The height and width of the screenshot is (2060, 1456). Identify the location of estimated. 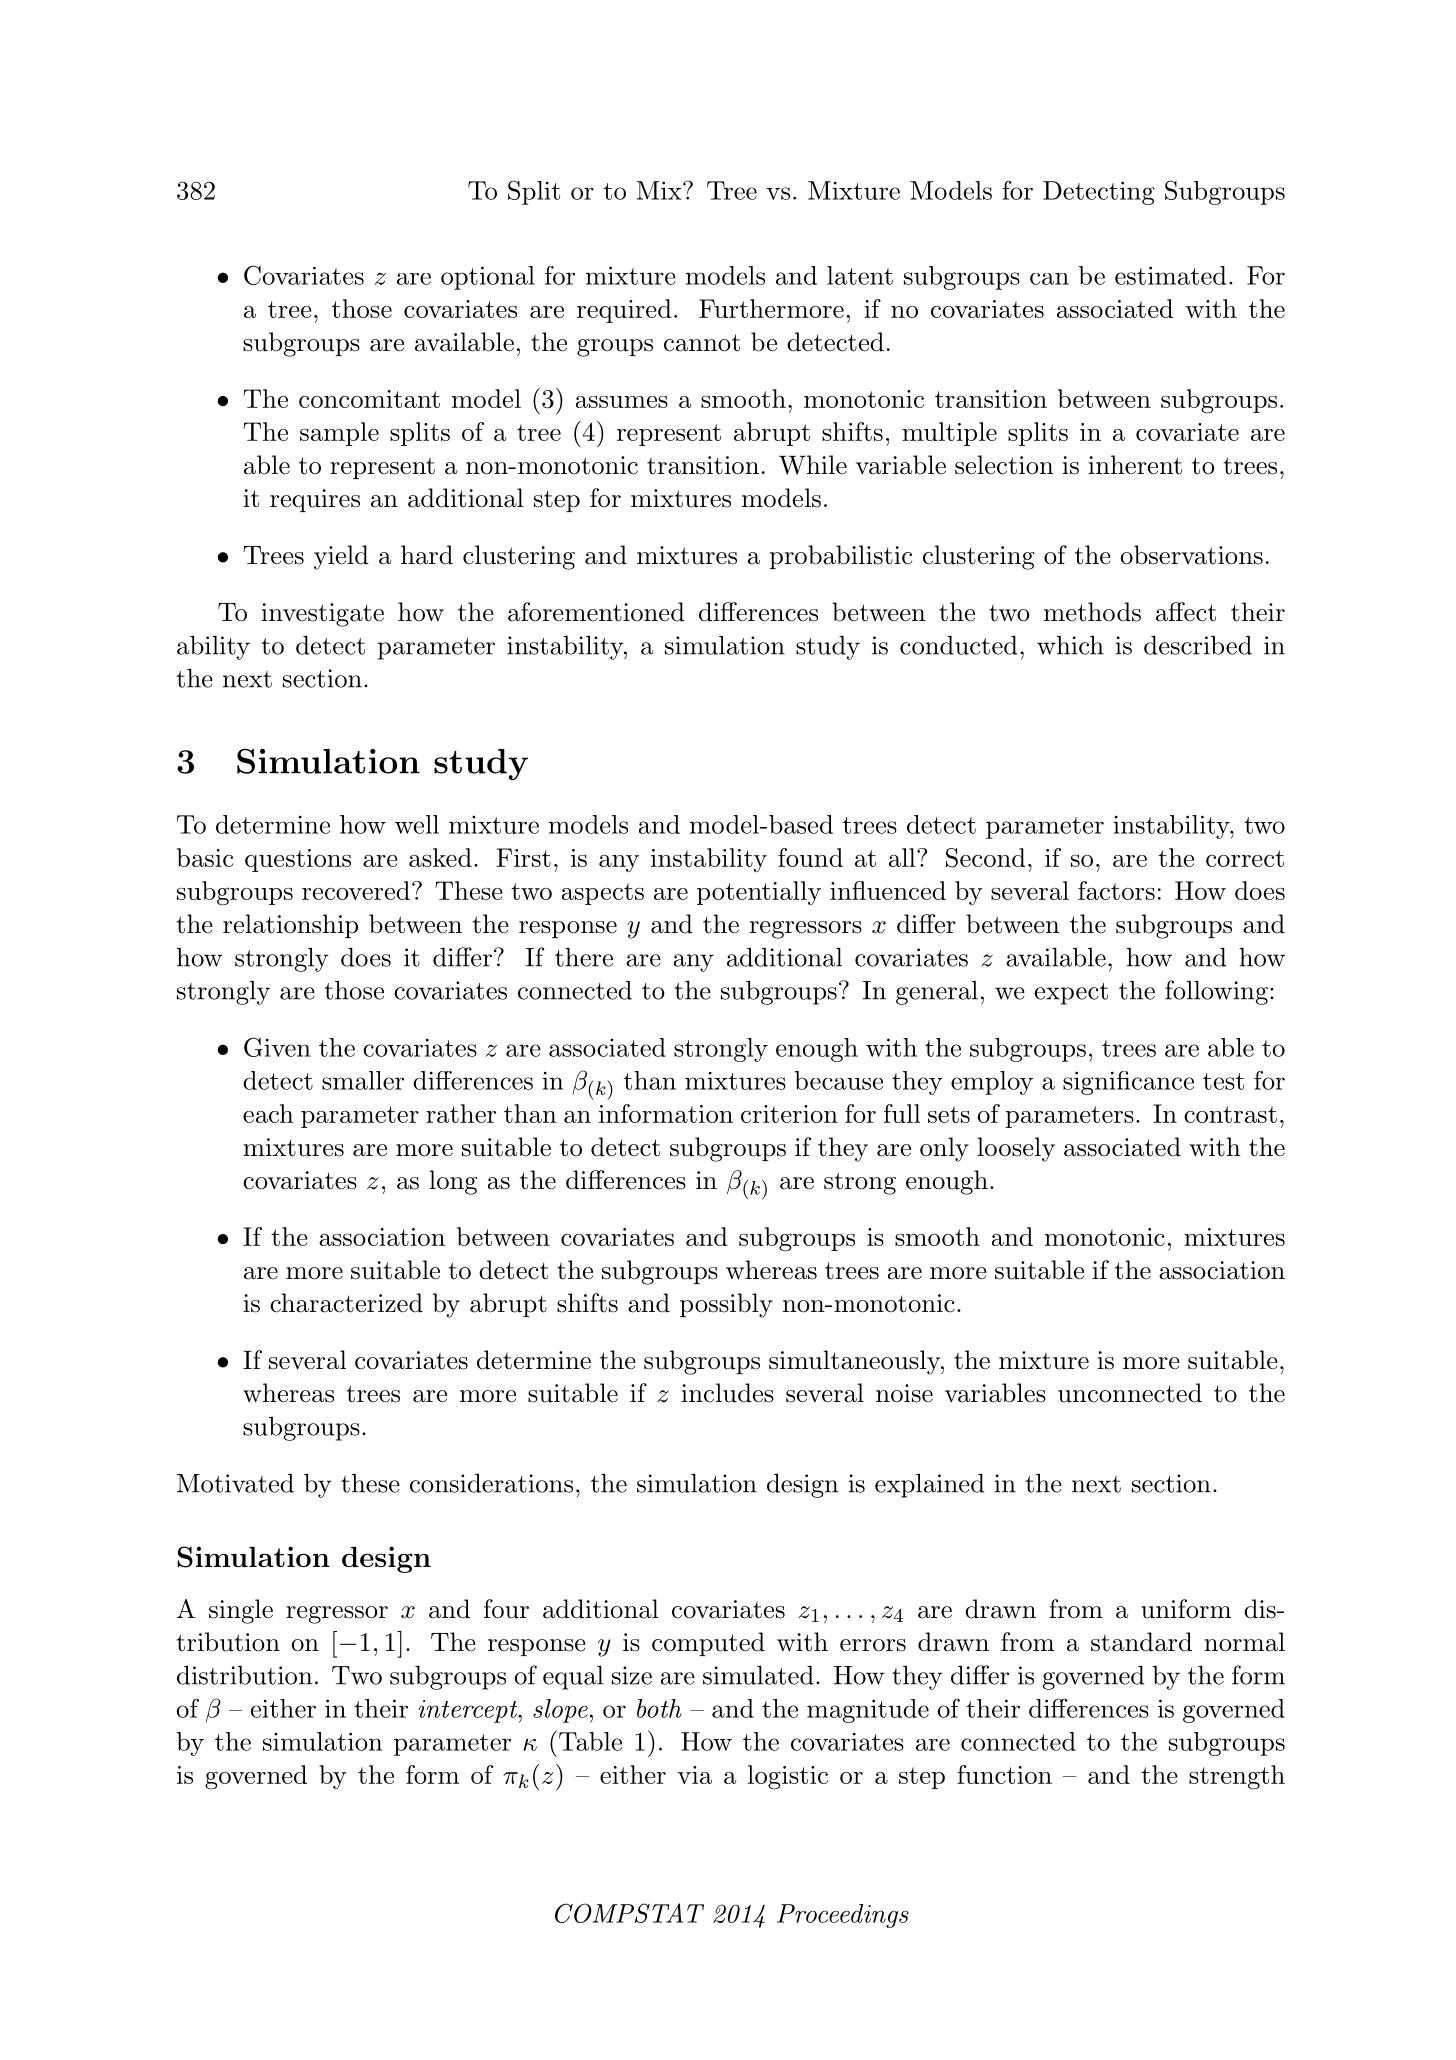
(1170, 275).
